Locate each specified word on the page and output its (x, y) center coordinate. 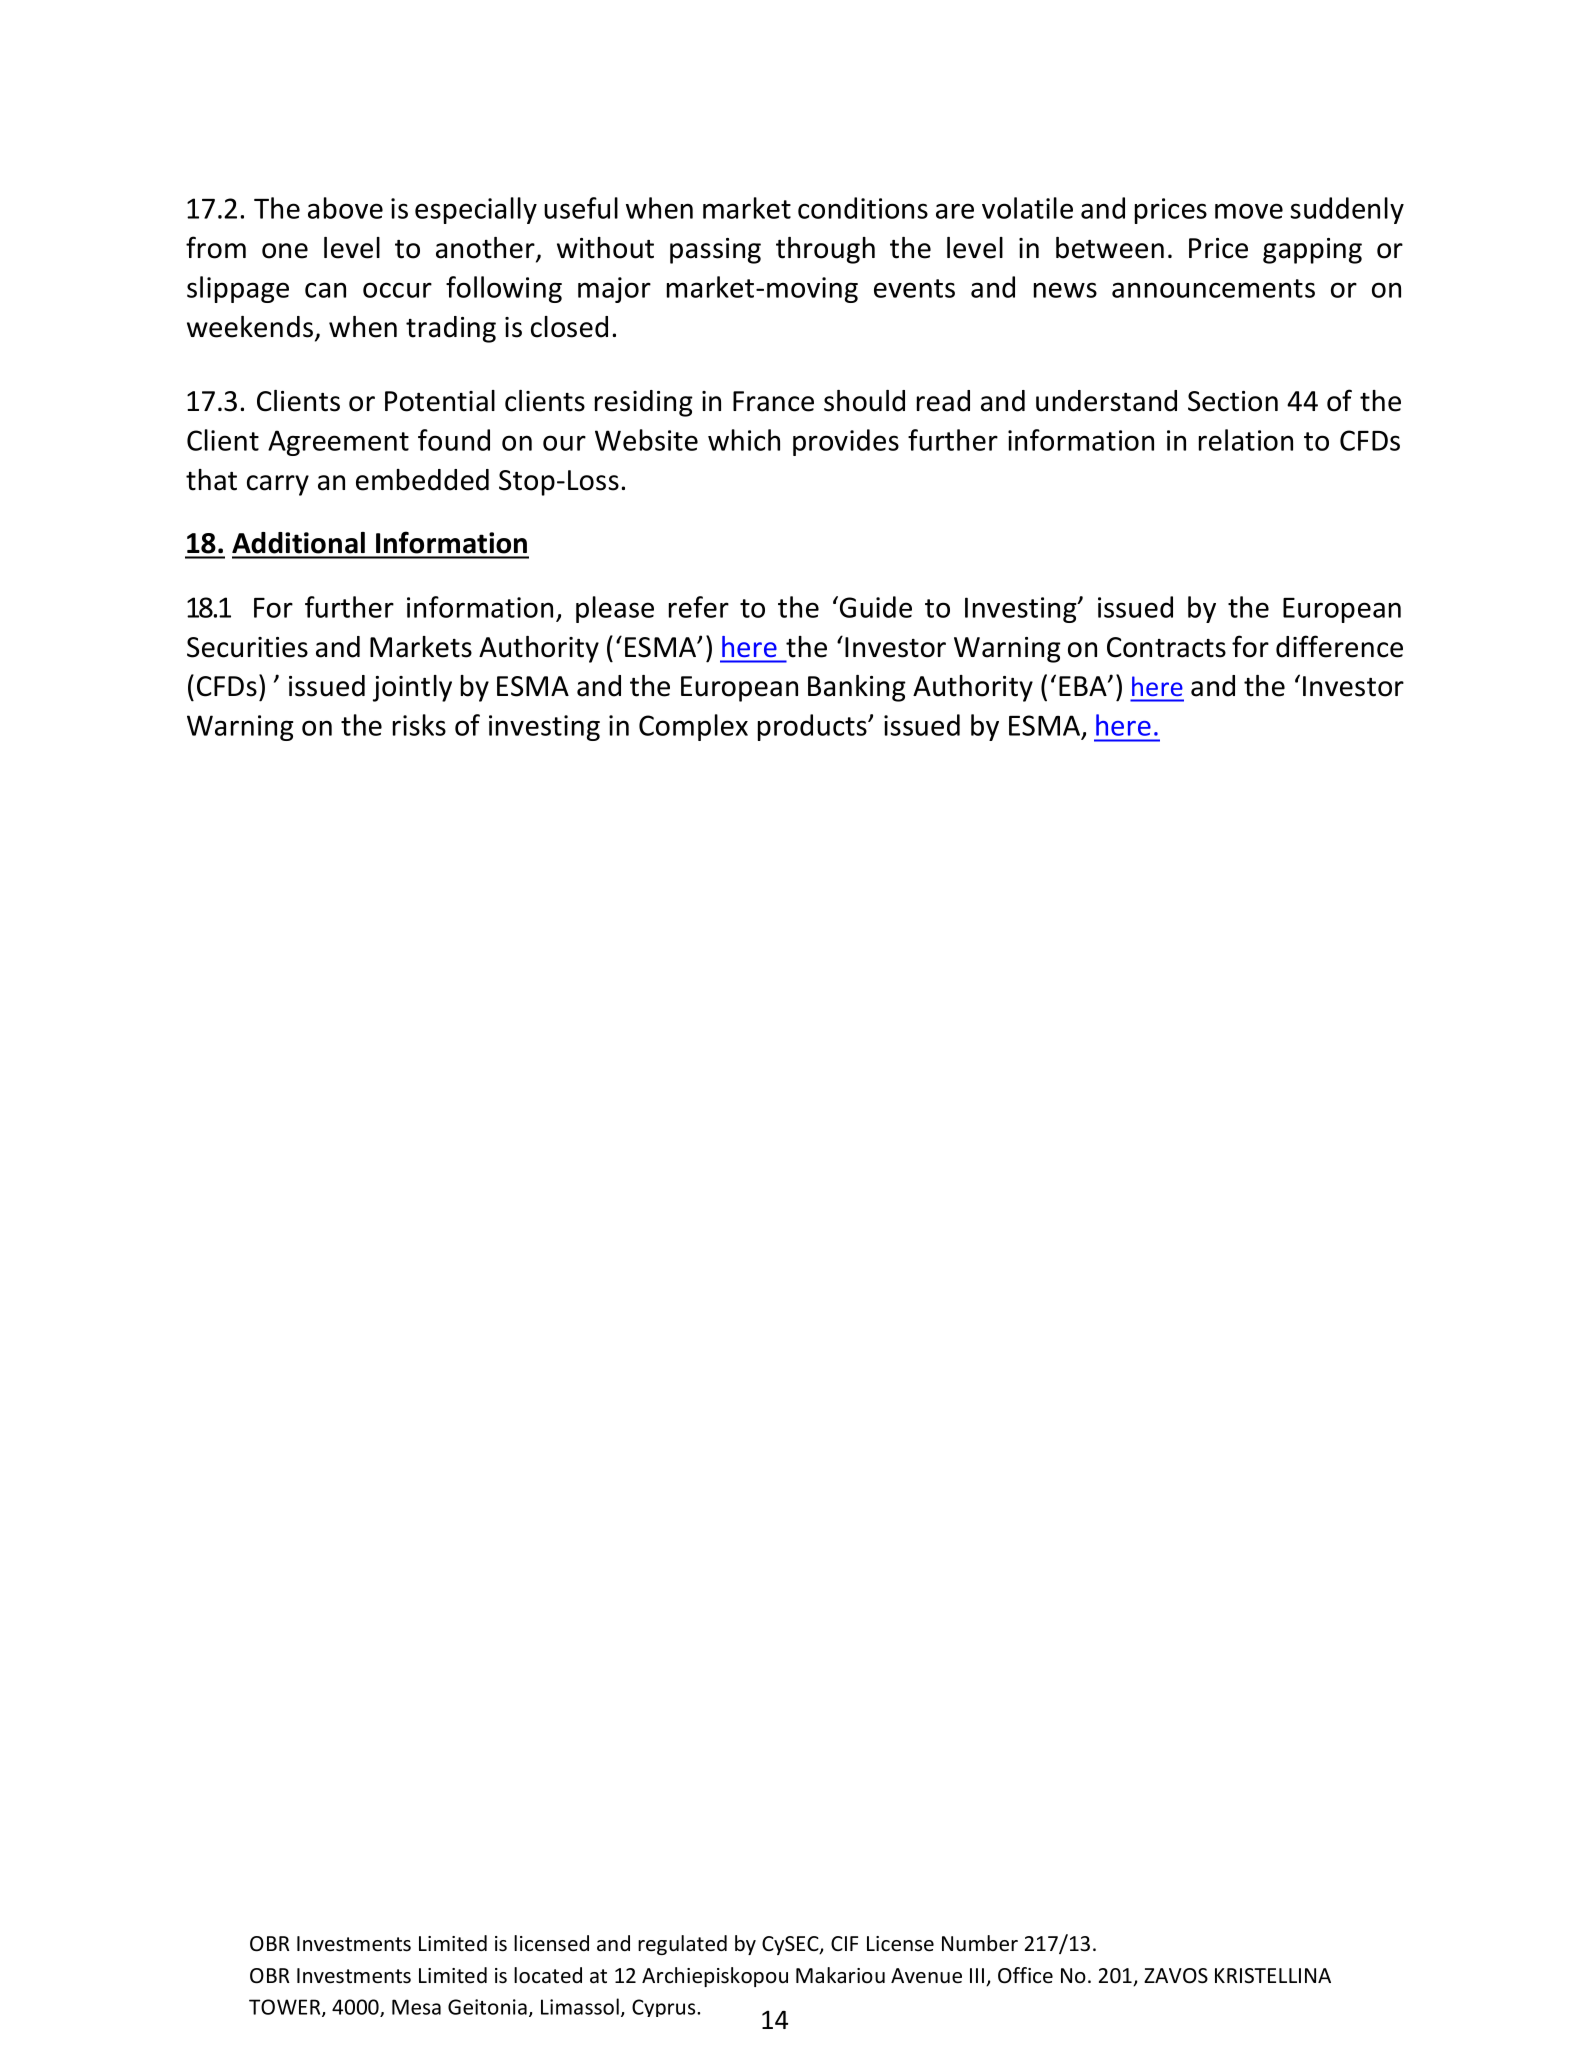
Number (980, 1943)
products (813, 727)
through (825, 250)
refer (699, 607)
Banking (857, 688)
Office (1025, 1975)
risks (419, 725)
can (325, 290)
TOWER (286, 2008)
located (548, 1975)
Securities (247, 647)
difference (1339, 646)
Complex (693, 727)
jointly (412, 688)
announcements (1213, 288)
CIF (844, 1943)
